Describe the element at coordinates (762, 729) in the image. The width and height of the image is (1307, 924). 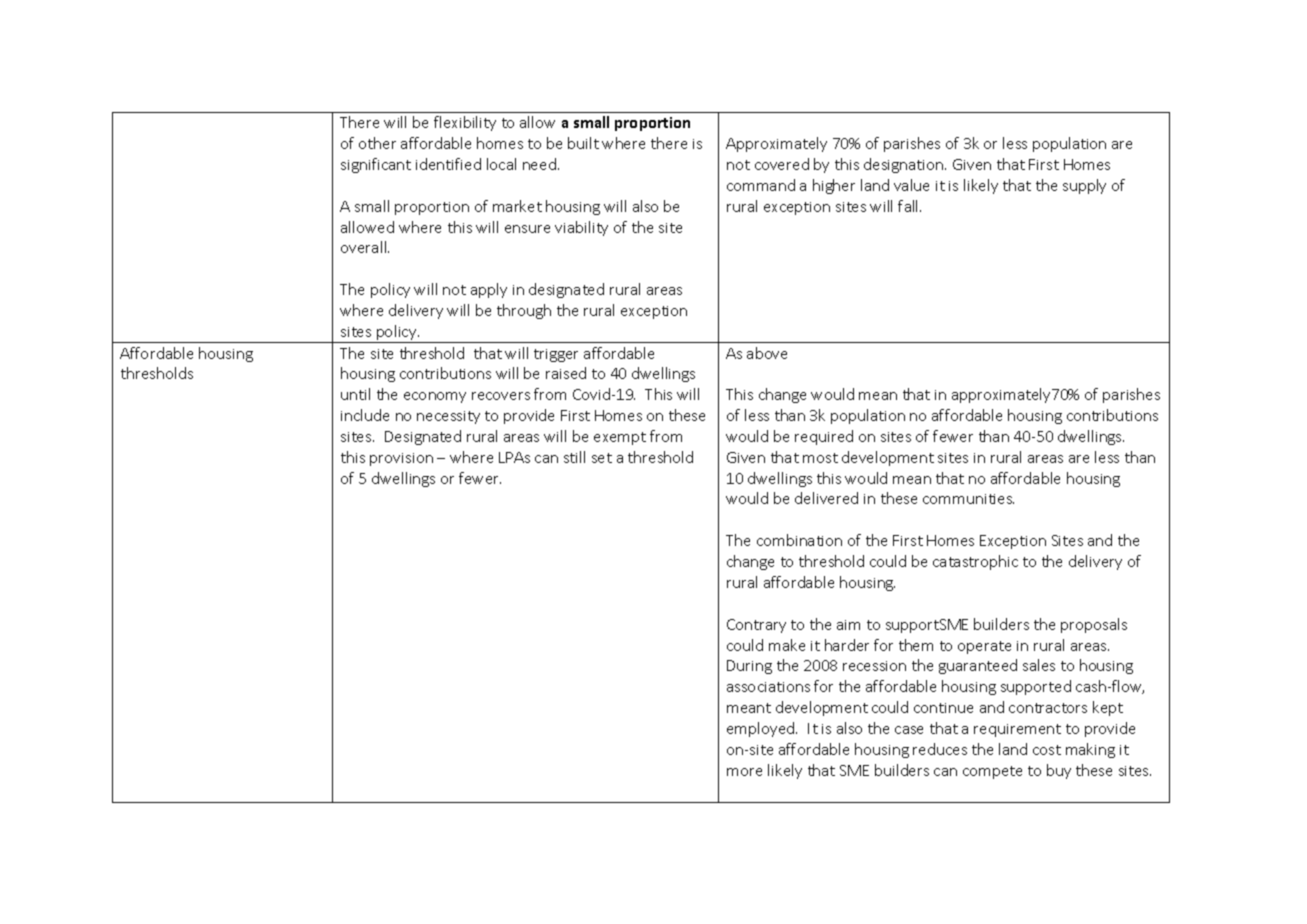
I see `employed` at that location.
